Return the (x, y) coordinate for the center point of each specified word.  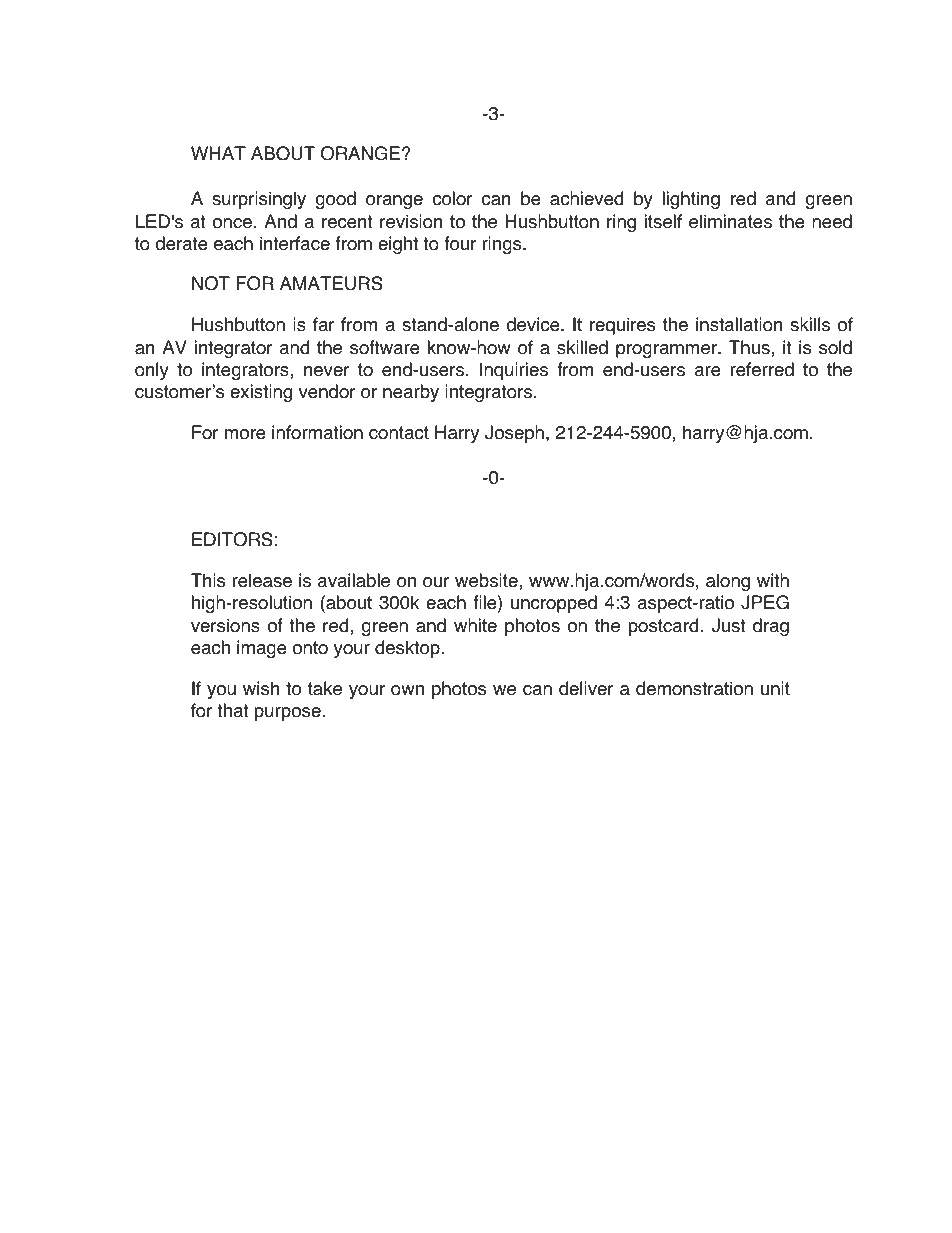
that (233, 710)
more (245, 434)
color (452, 198)
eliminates (730, 221)
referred (762, 369)
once (232, 223)
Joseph (514, 434)
